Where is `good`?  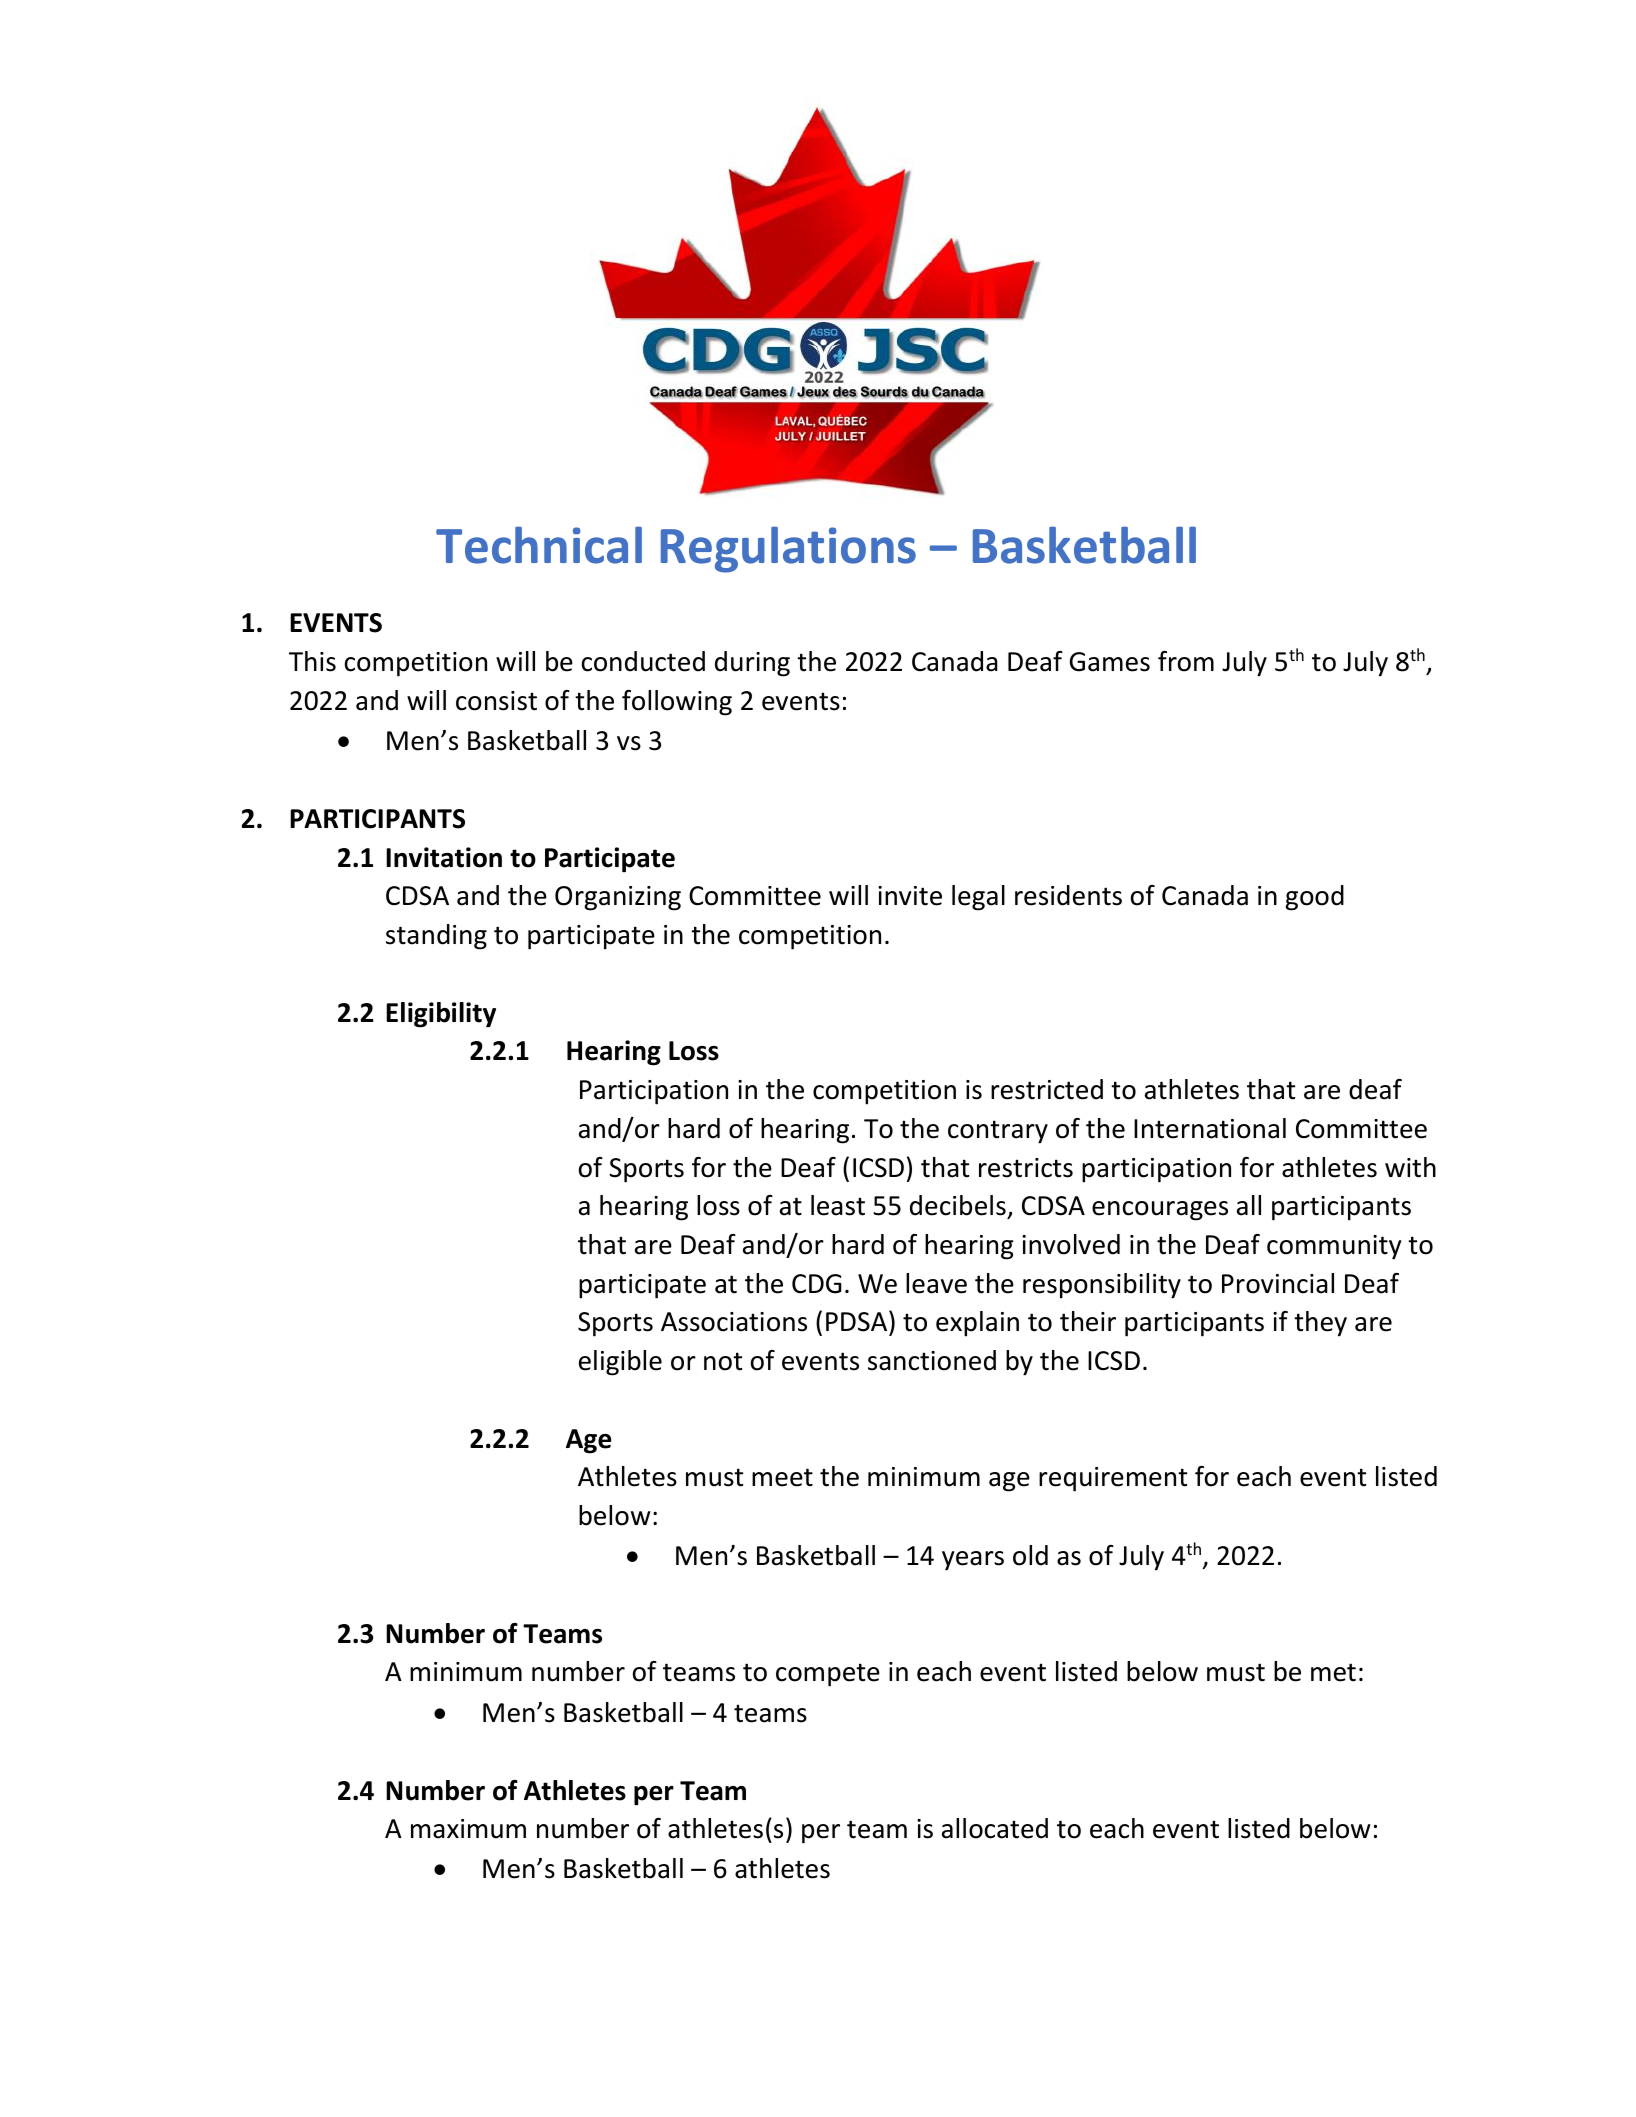
good is located at coordinates (1314, 898).
